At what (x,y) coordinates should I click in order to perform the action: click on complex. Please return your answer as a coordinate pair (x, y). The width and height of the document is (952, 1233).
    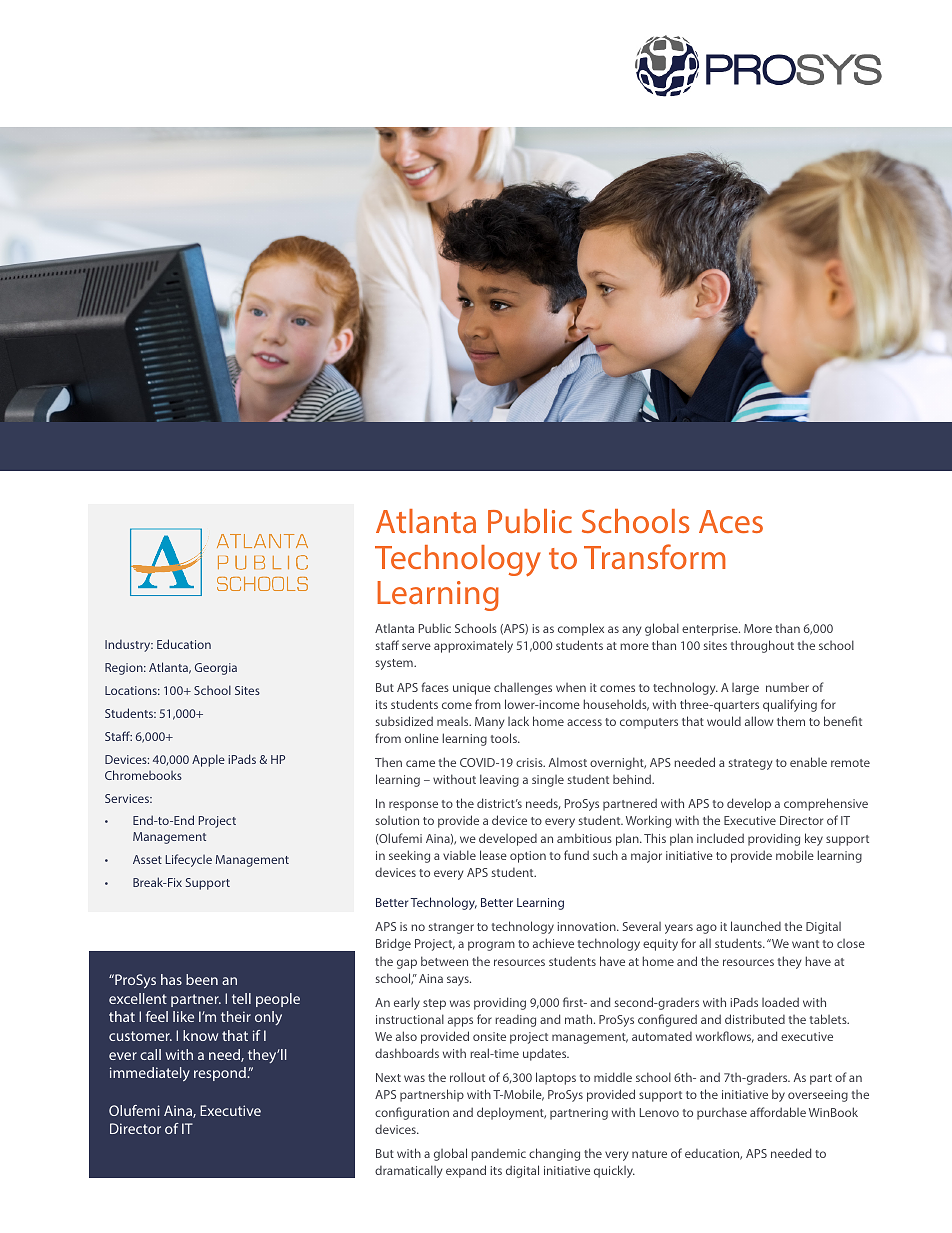
    Looking at the image, I should click on (581, 629).
